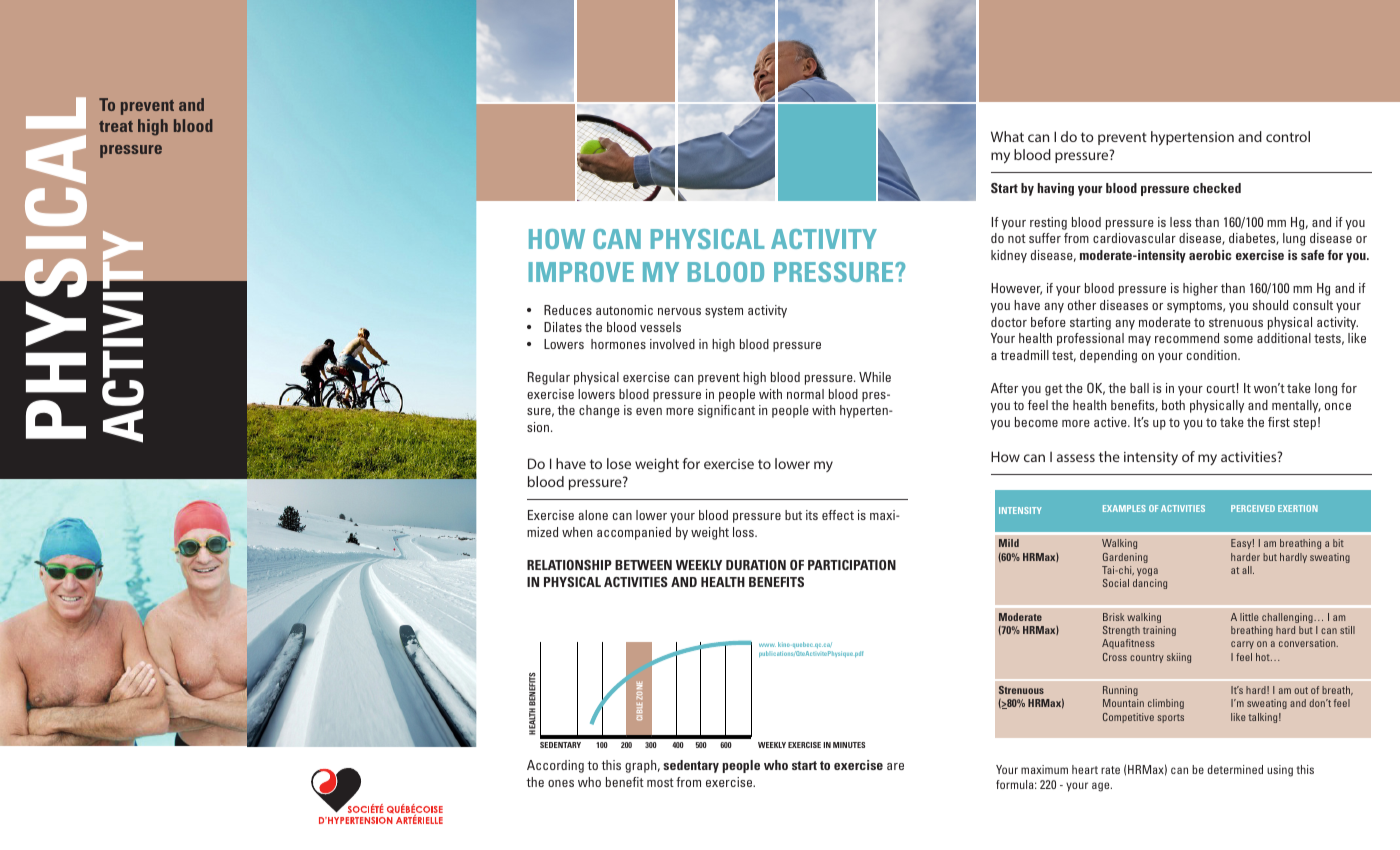 The width and height of the image is (1400, 850). What do you see at coordinates (1007, 136) in the image?
I see `What` at bounding box center [1007, 136].
